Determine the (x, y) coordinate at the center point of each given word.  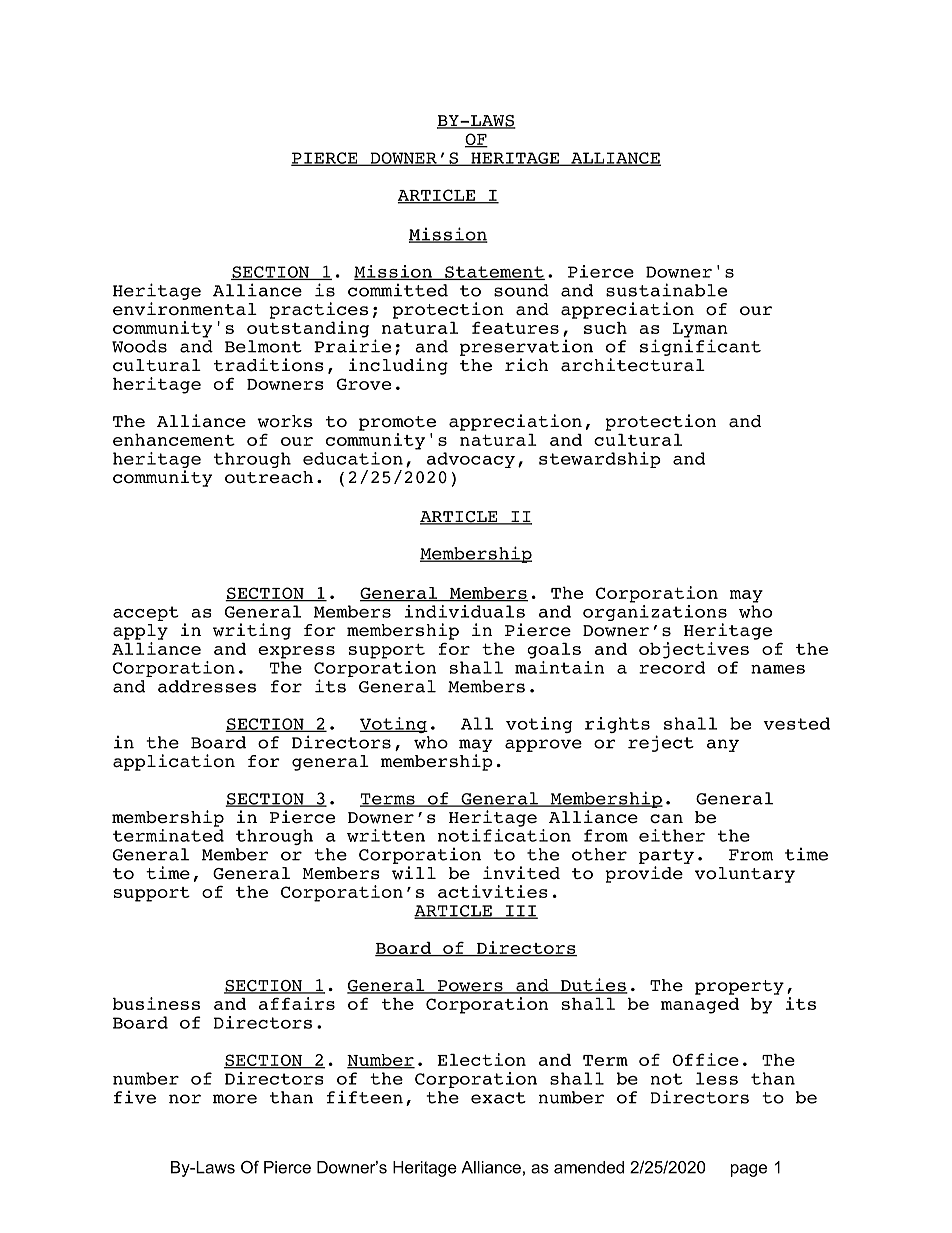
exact (498, 1098)
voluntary (745, 875)
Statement (494, 273)
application (174, 762)
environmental (185, 309)
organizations (655, 613)
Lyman (700, 331)
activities (493, 891)
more (235, 1099)
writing (252, 631)
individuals (465, 611)
